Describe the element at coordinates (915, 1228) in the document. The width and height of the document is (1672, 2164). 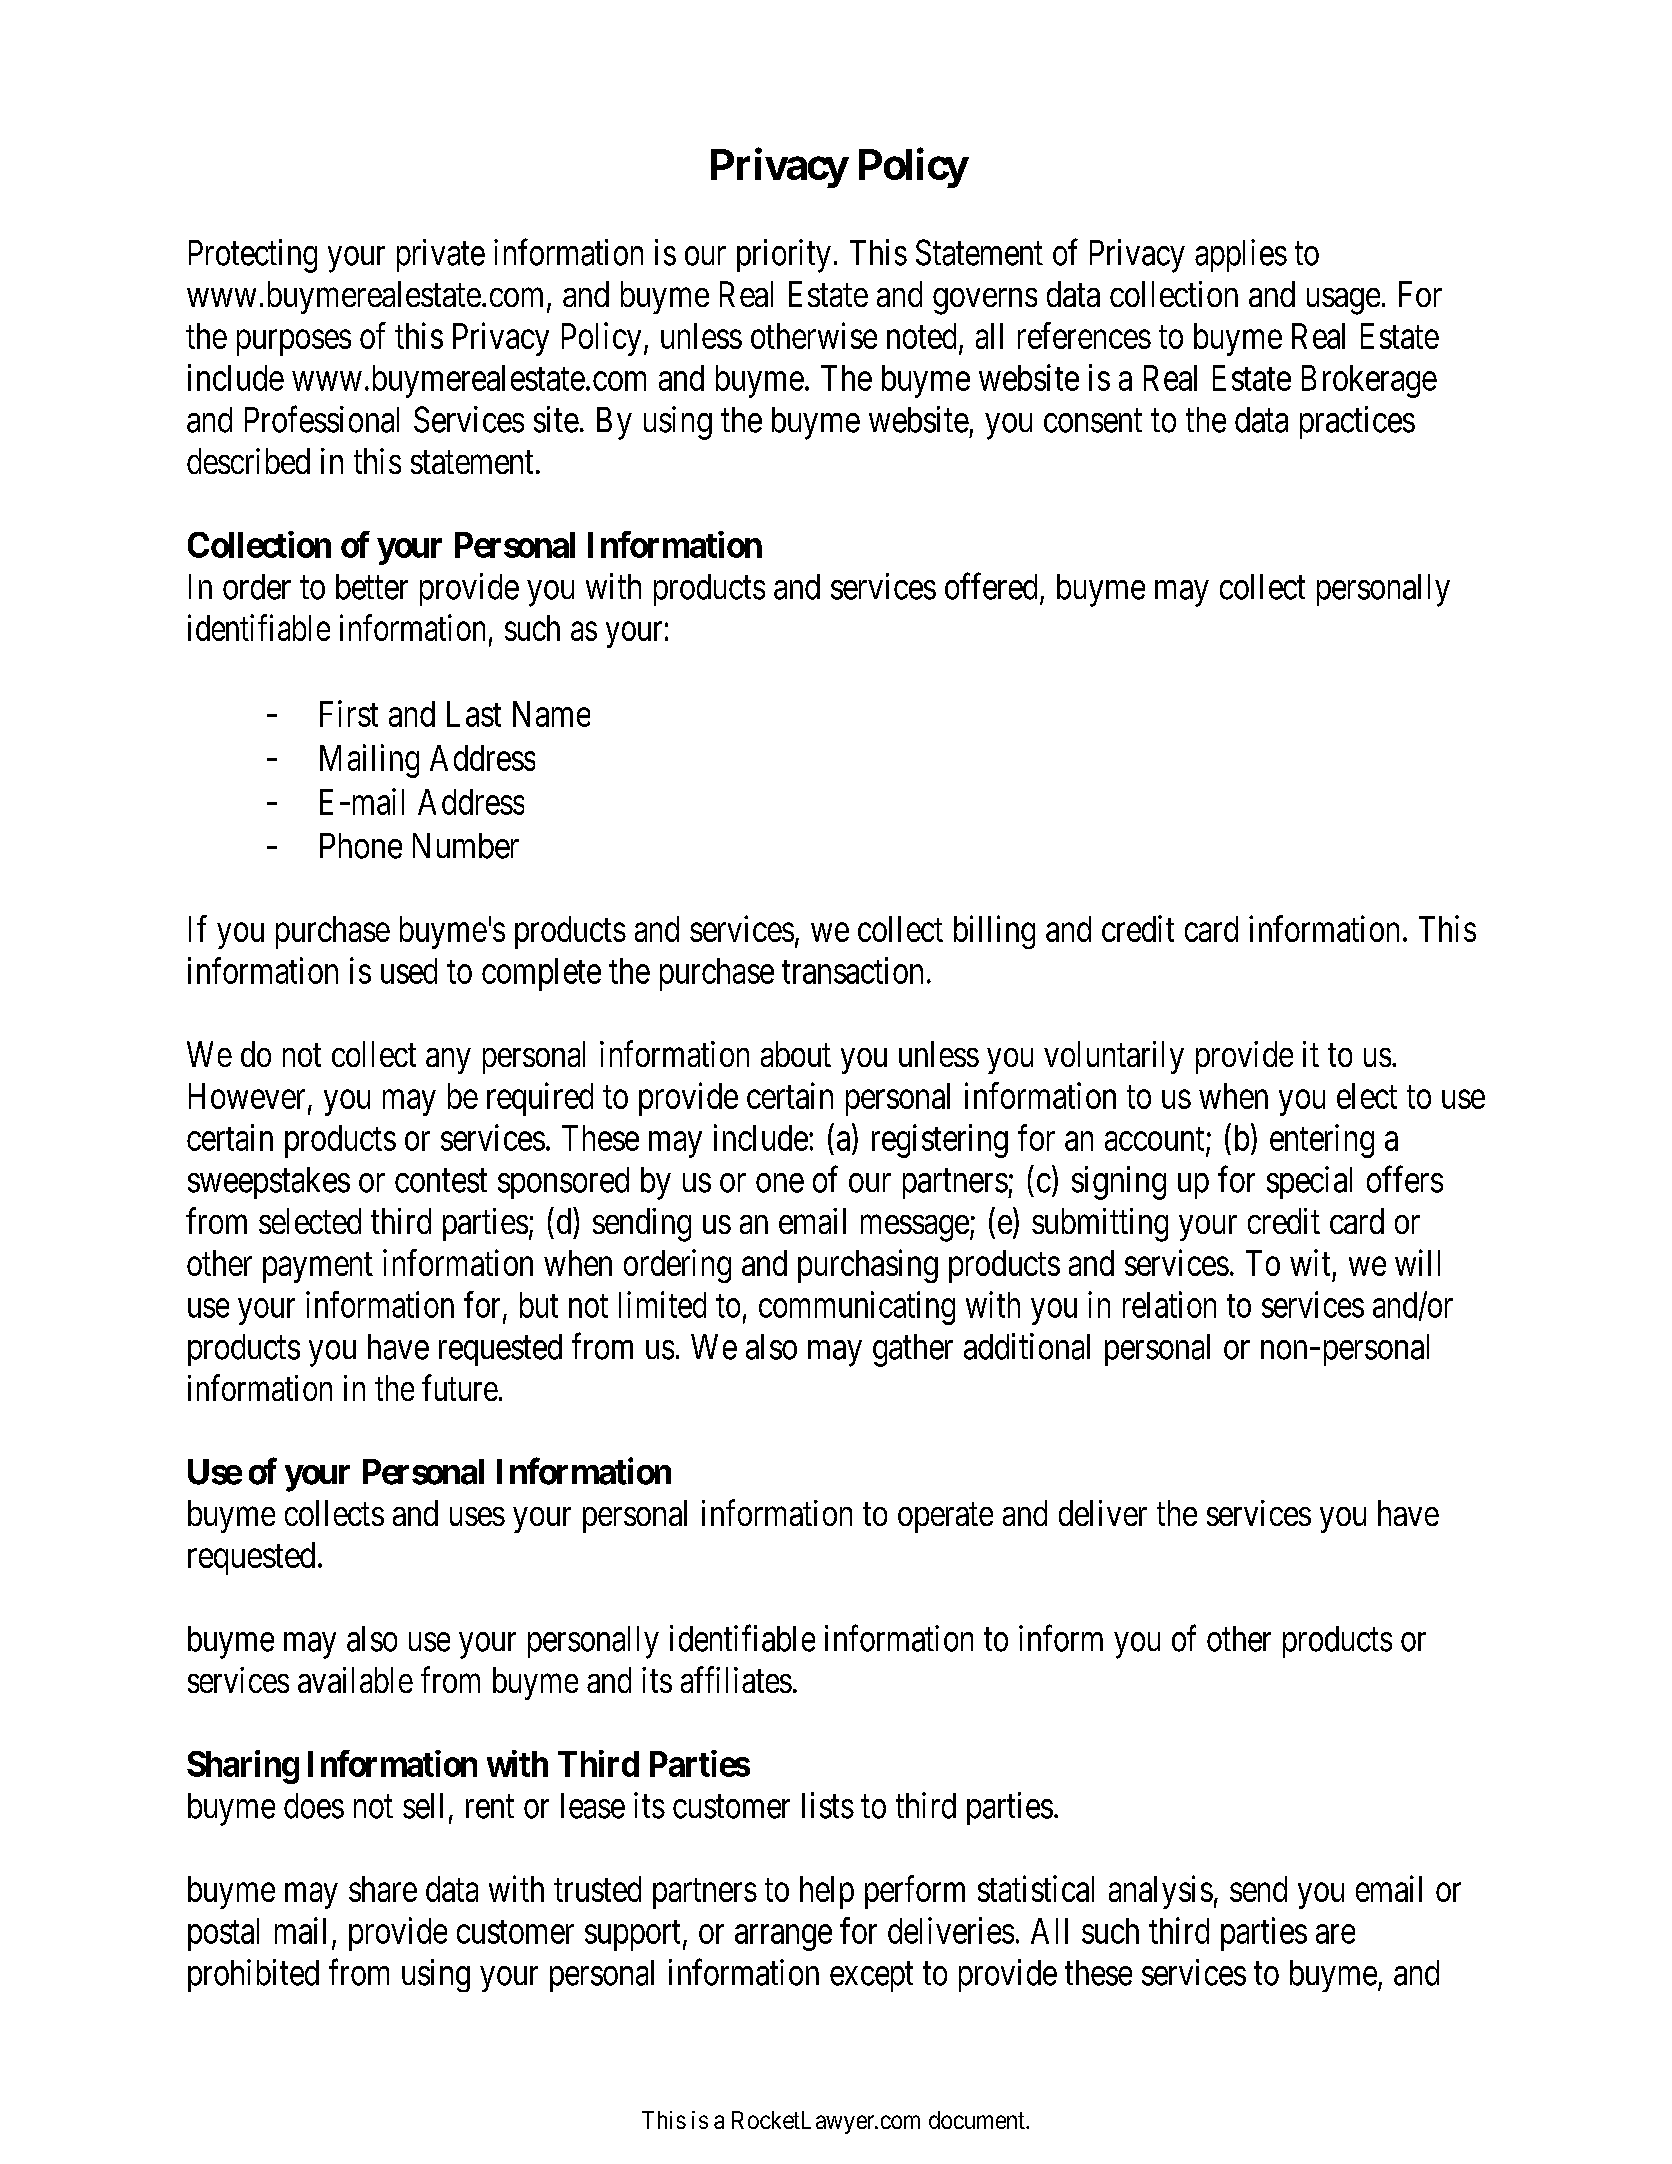
I see `message` at that location.
